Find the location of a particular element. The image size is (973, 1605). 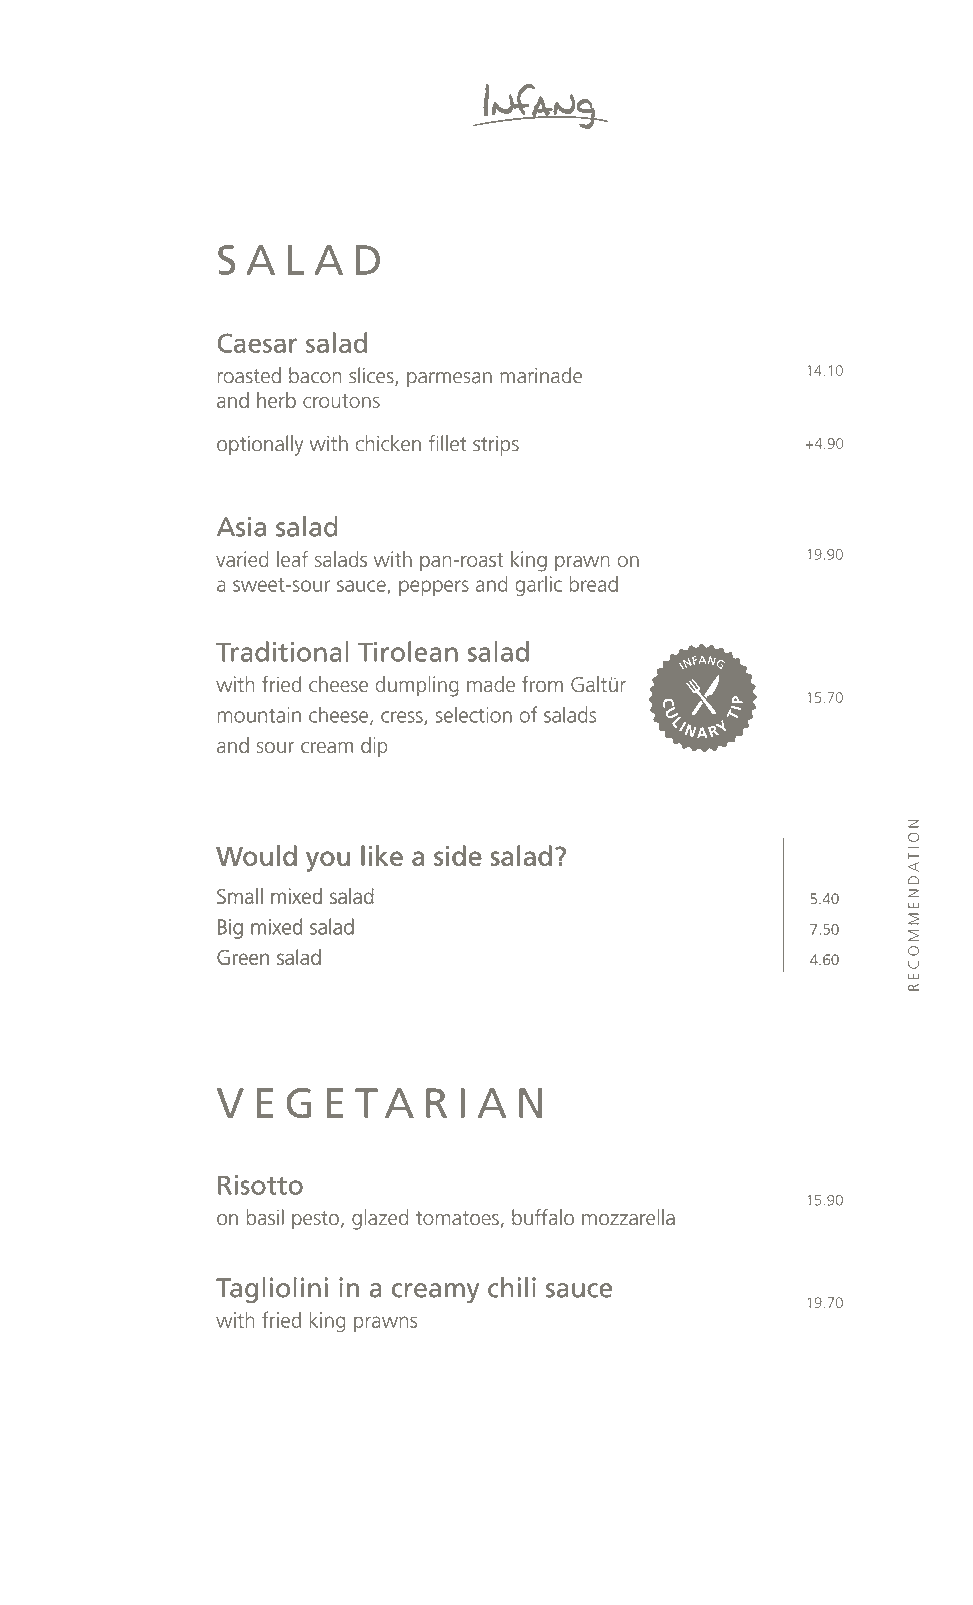

from is located at coordinates (542, 684).
